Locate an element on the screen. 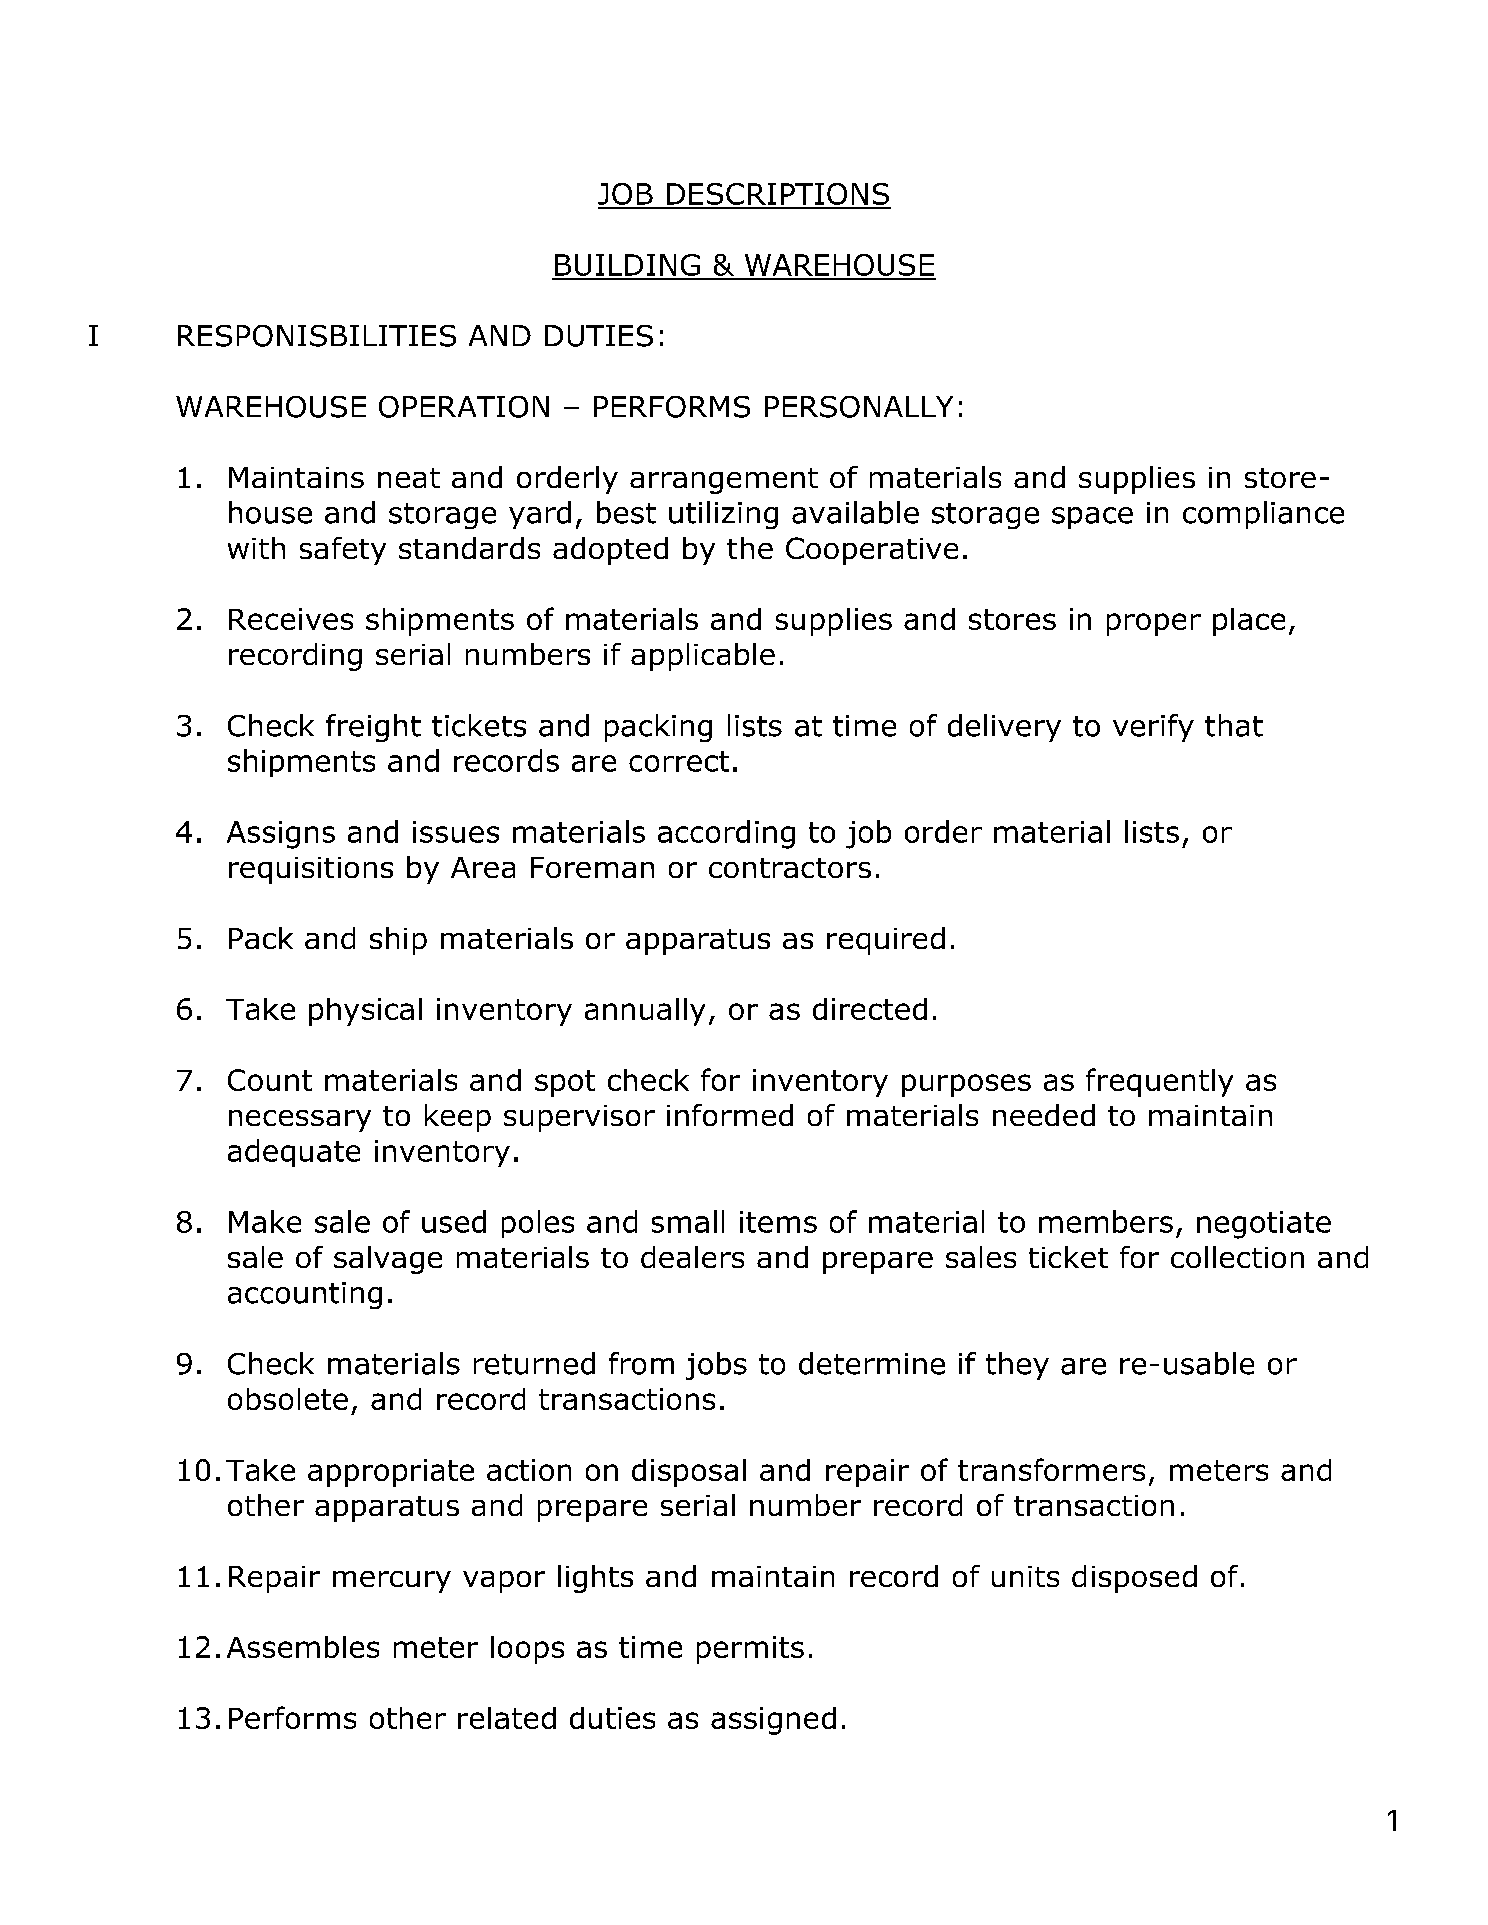 This screenshot has width=1488, height=1925. correct is located at coordinates (679, 761).
